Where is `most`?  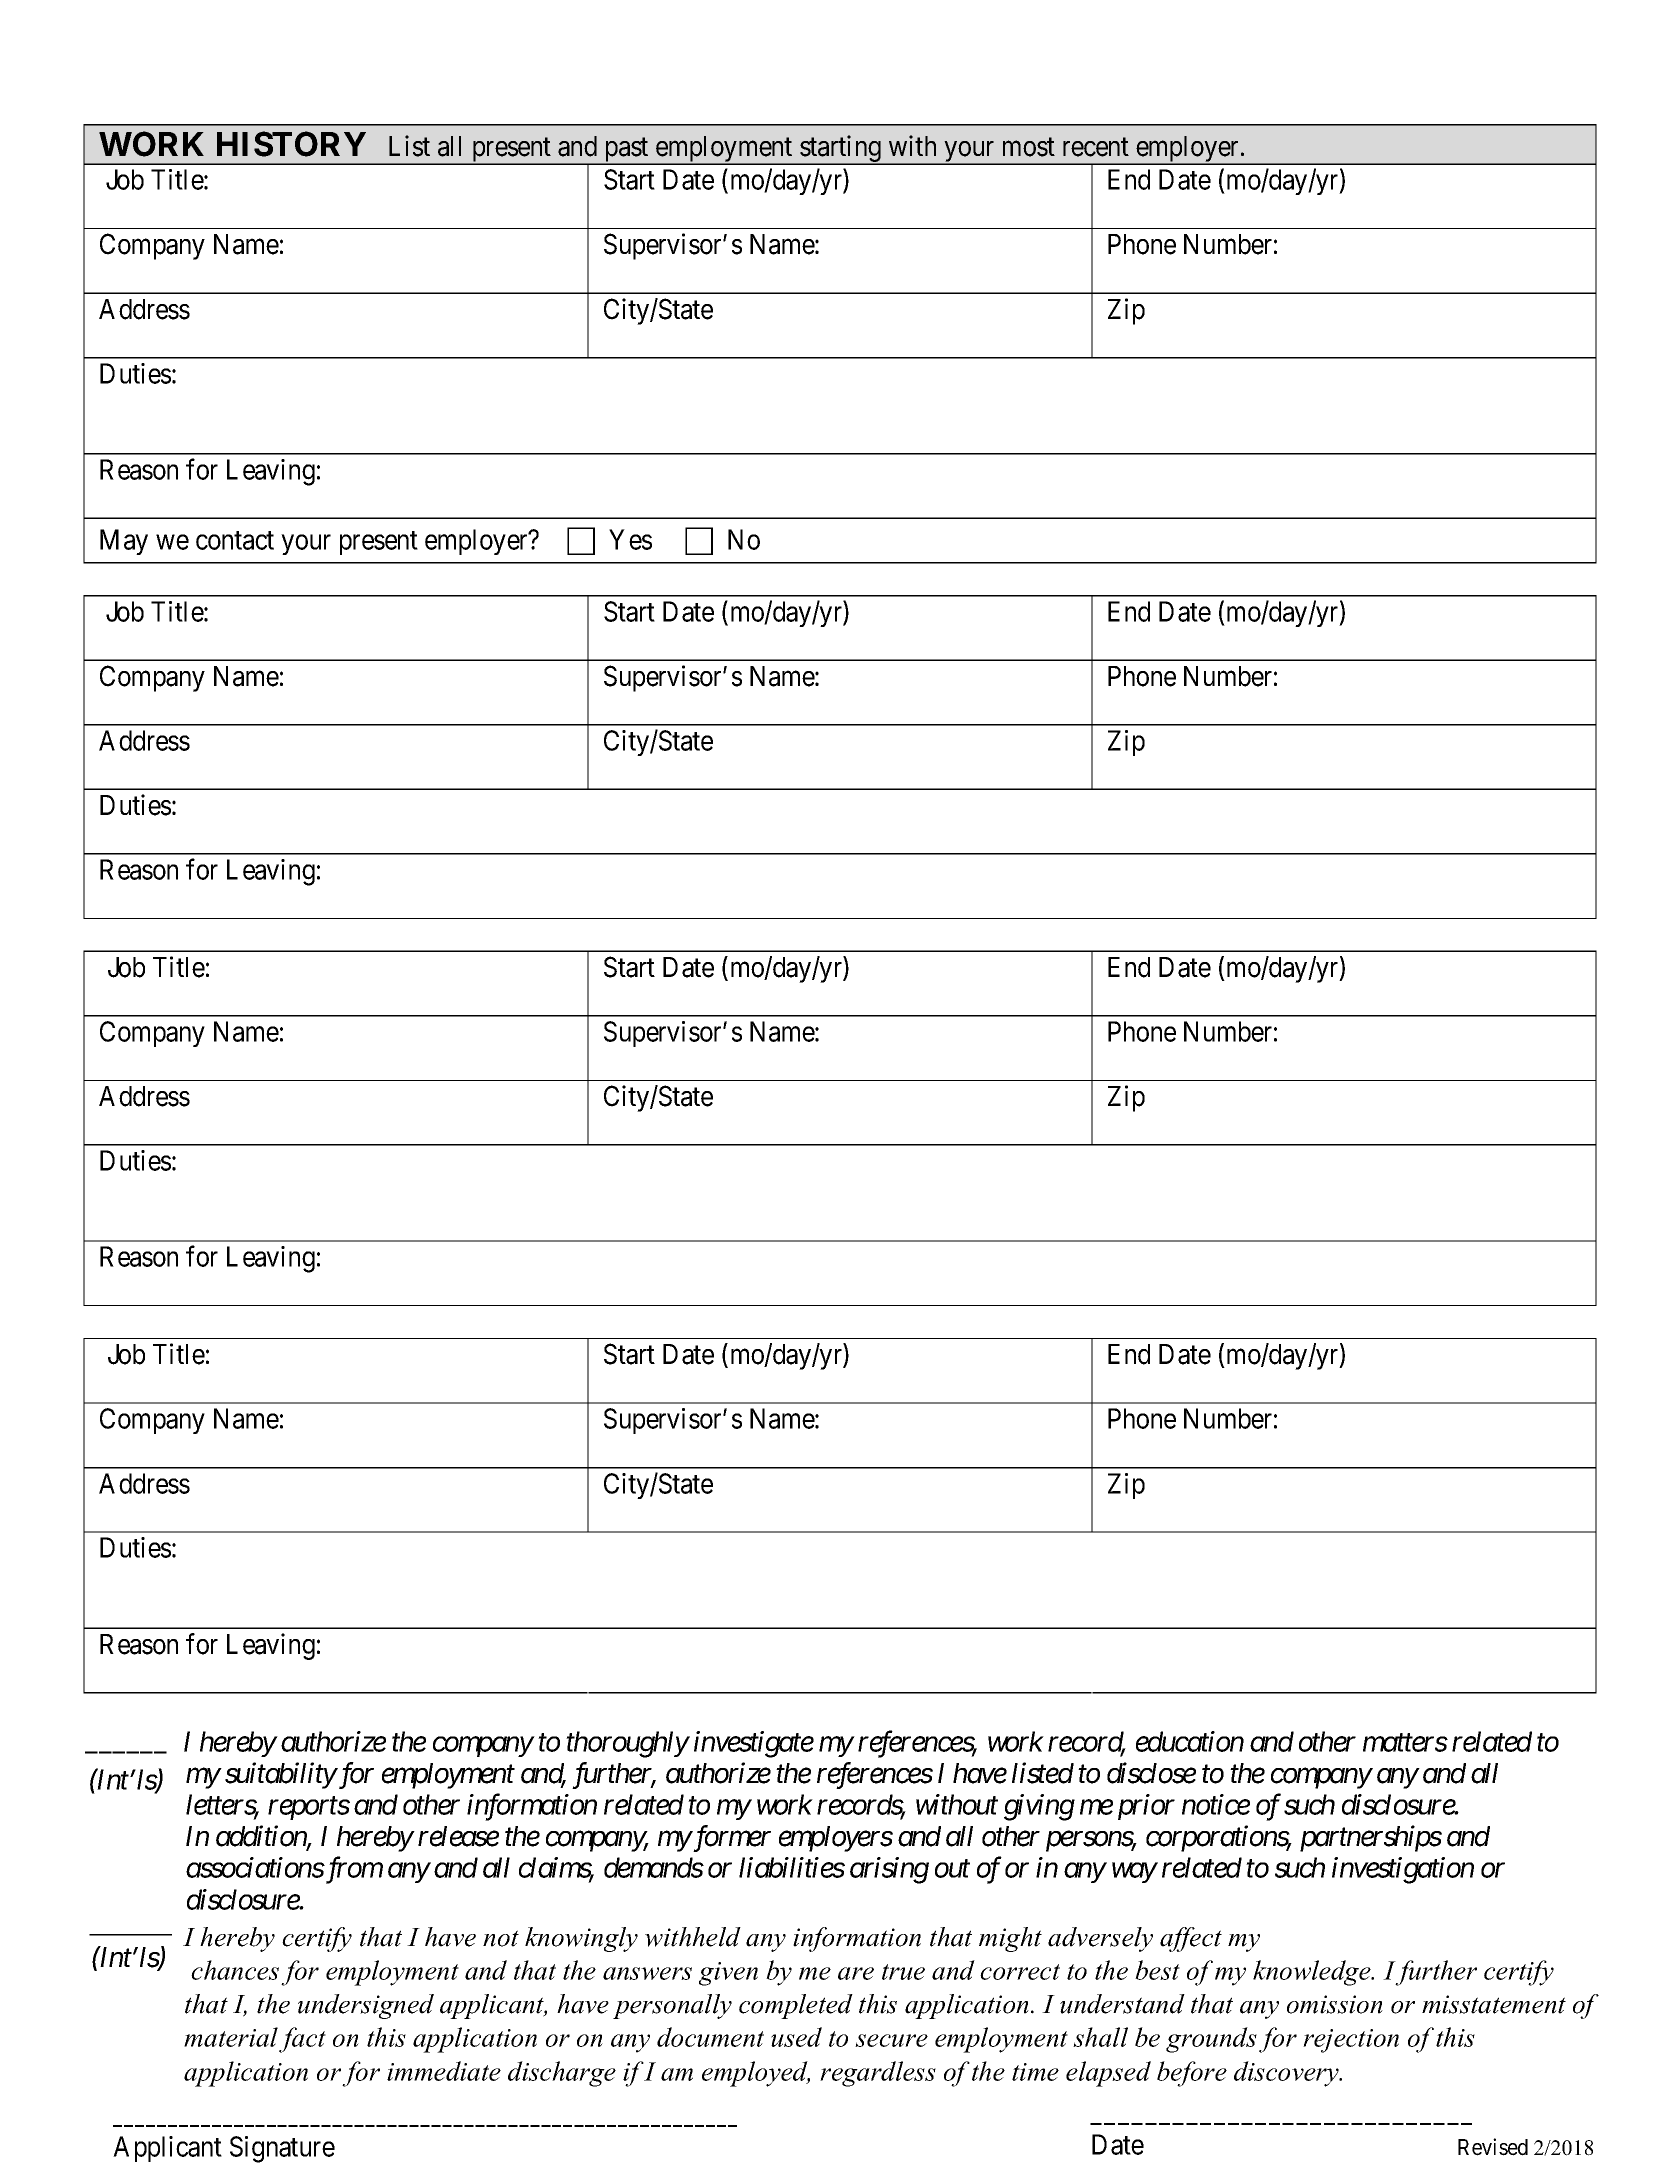
most is located at coordinates (1029, 147).
